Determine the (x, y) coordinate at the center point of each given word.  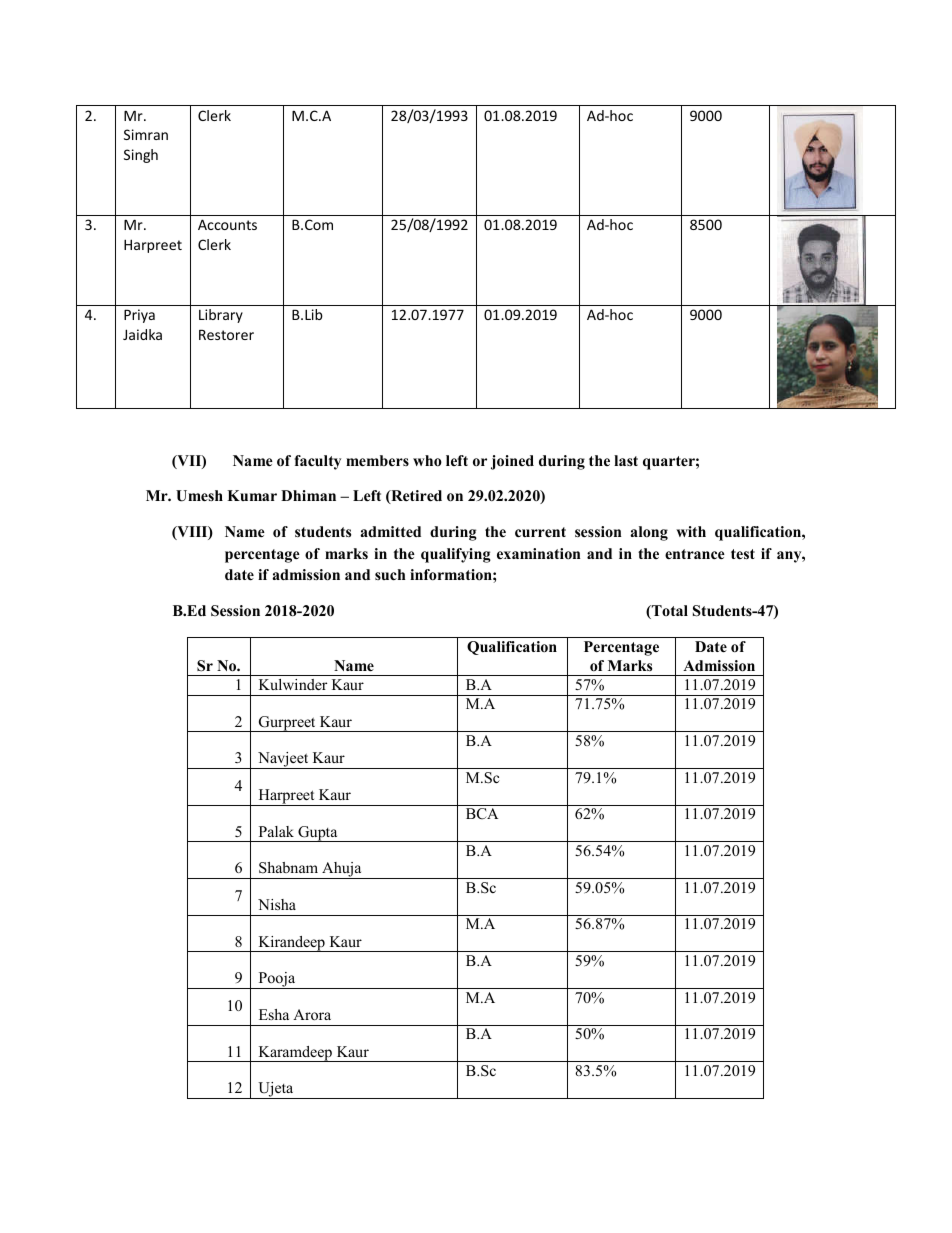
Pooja (277, 980)
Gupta (318, 834)
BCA (482, 814)
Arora (312, 1014)
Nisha (277, 904)
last (626, 460)
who (427, 460)
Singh (141, 156)
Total (669, 612)
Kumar (252, 495)
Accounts (227, 224)
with (691, 531)
